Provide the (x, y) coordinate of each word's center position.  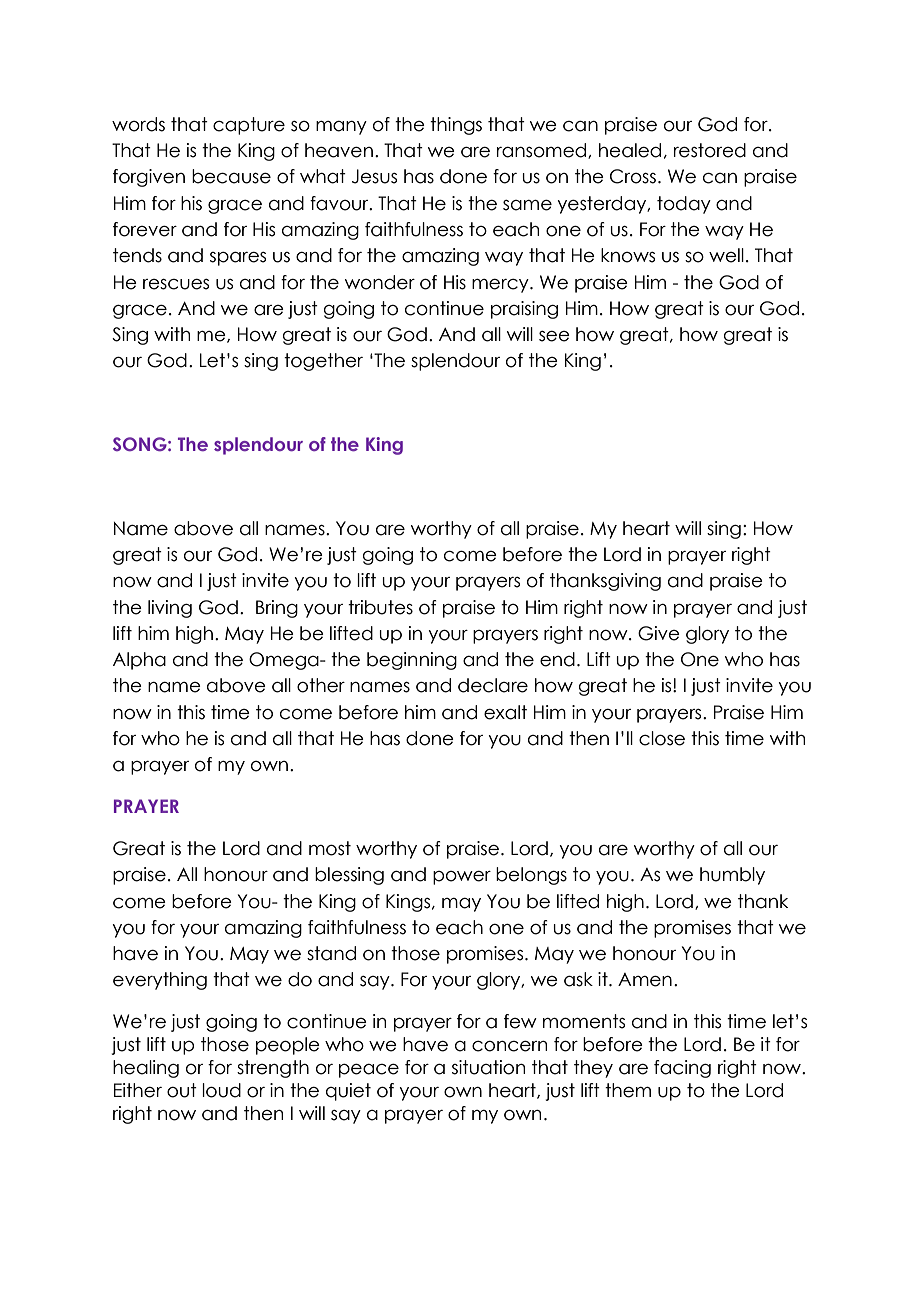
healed (630, 150)
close (662, 738)
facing (682, 1069)
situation (488, 1067)
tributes (380, 607)
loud (221, 1090)
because (231, 176)
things (456, 126)
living (170, 609)
